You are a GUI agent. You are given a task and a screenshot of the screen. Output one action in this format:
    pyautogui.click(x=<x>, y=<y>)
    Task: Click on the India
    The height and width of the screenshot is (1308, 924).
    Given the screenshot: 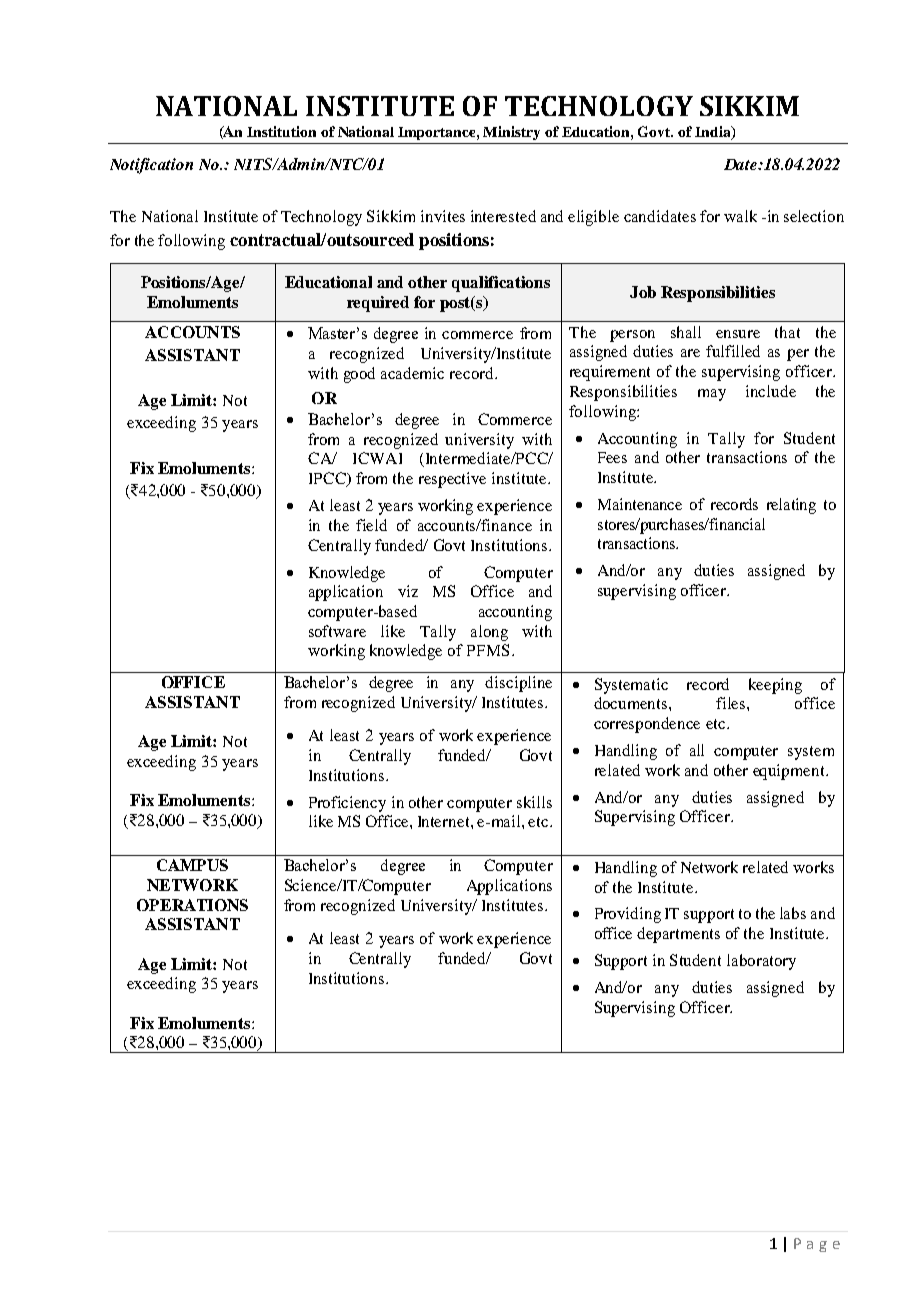 What is the action you would take?
    pyautogui.click(x=714, y=133)
